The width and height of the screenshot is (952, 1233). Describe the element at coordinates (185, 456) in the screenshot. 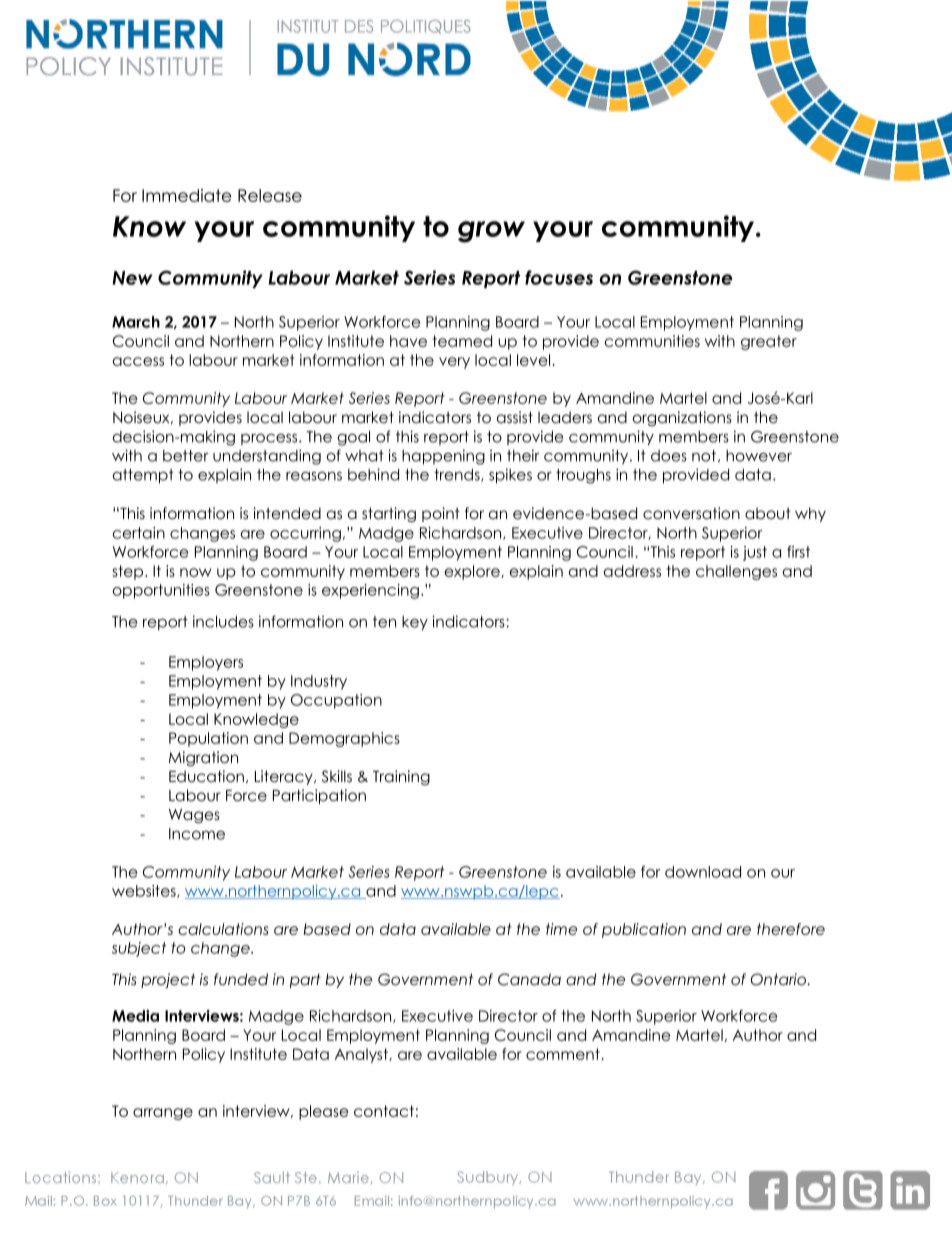

I see `better` at that location.
